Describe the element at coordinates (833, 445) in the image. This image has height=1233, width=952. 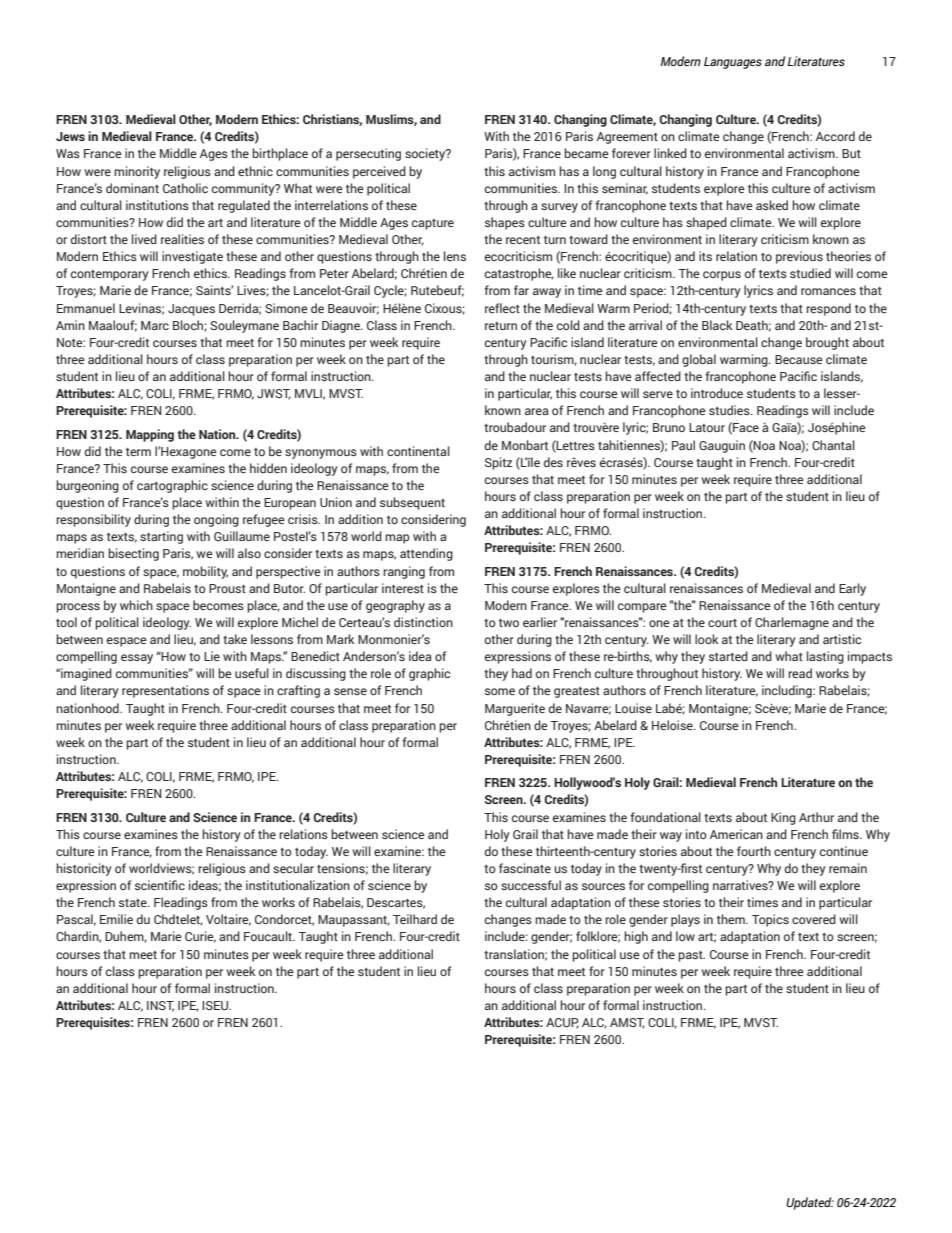
I see `Chantal` at that location.
